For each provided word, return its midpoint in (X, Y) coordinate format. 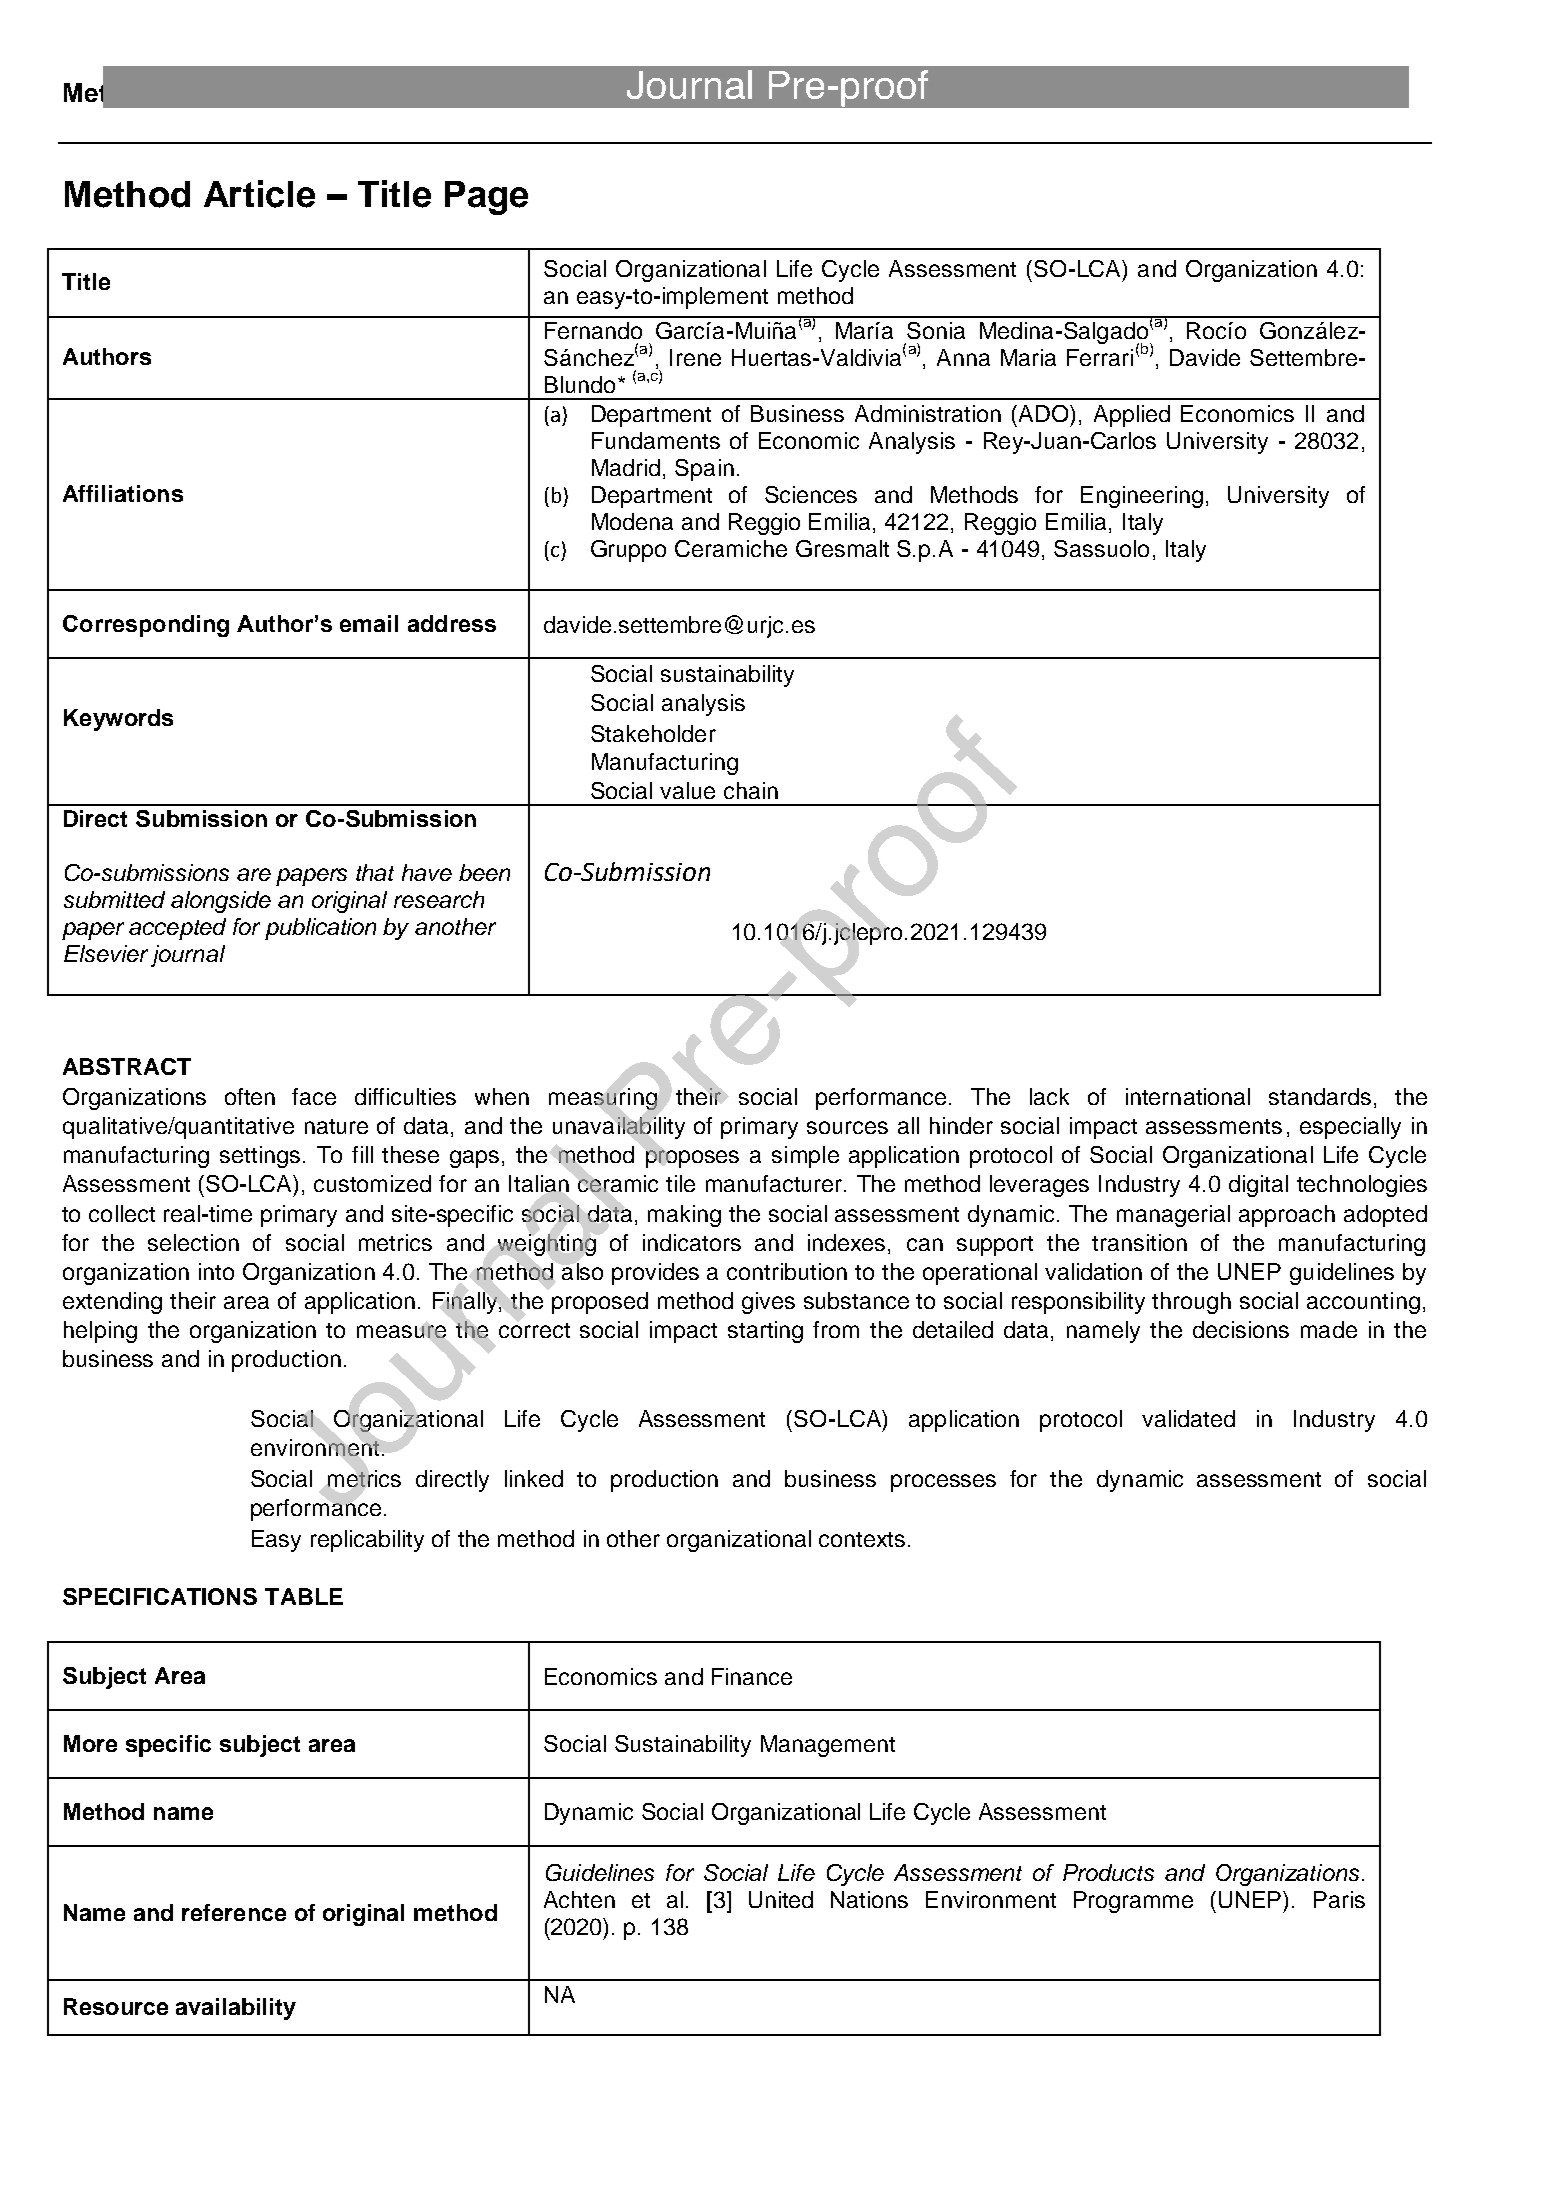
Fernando (593, 330)
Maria (1028, 357)
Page (486, 198)
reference (234, 1912)
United (781, 1899)
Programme (1133, 1902)
